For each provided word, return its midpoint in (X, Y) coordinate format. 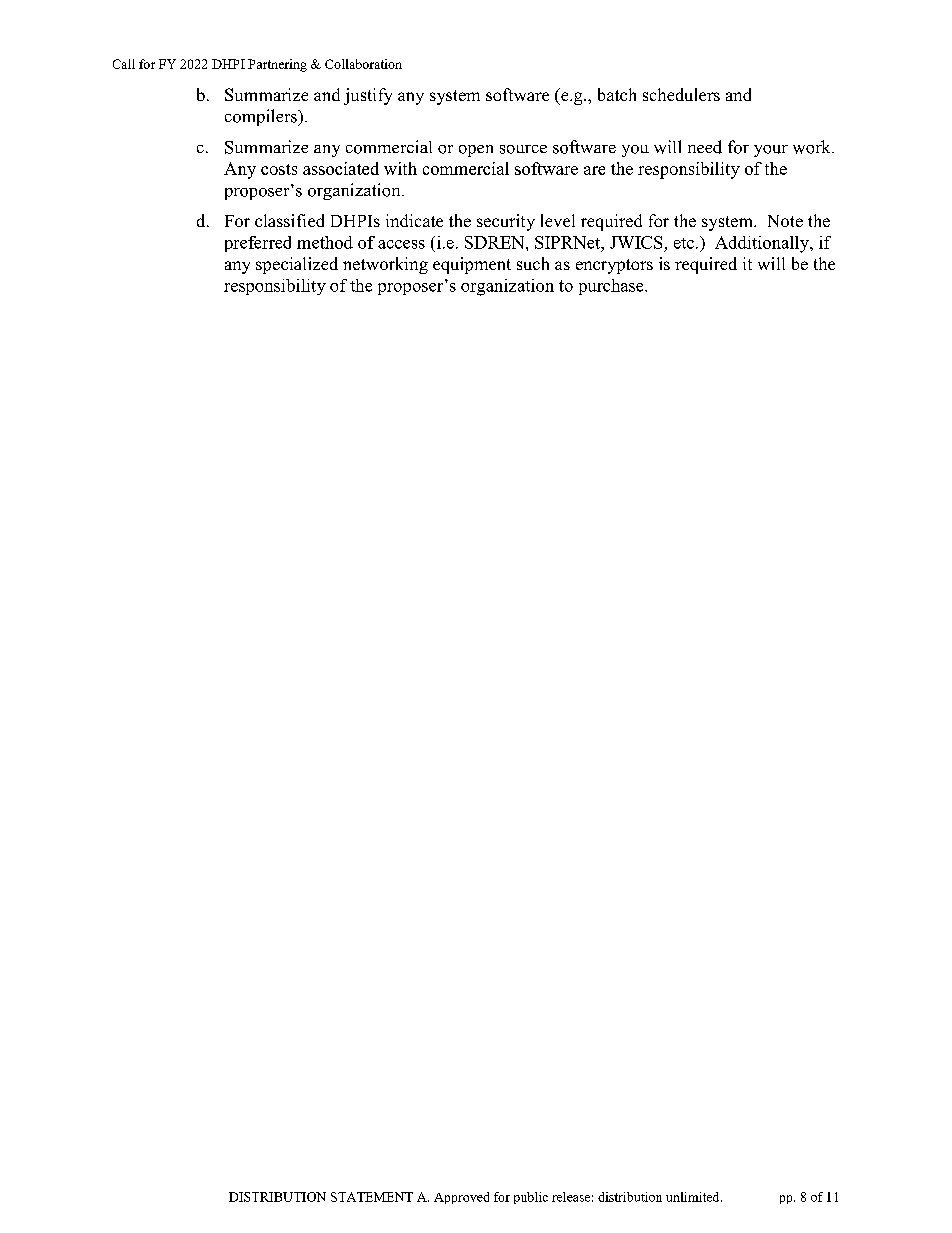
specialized (297, 265)
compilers (262, 117)
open (476, 151)
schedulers (681, 94)
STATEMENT (372, 1197)
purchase (612, 287)
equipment (472, 265)
